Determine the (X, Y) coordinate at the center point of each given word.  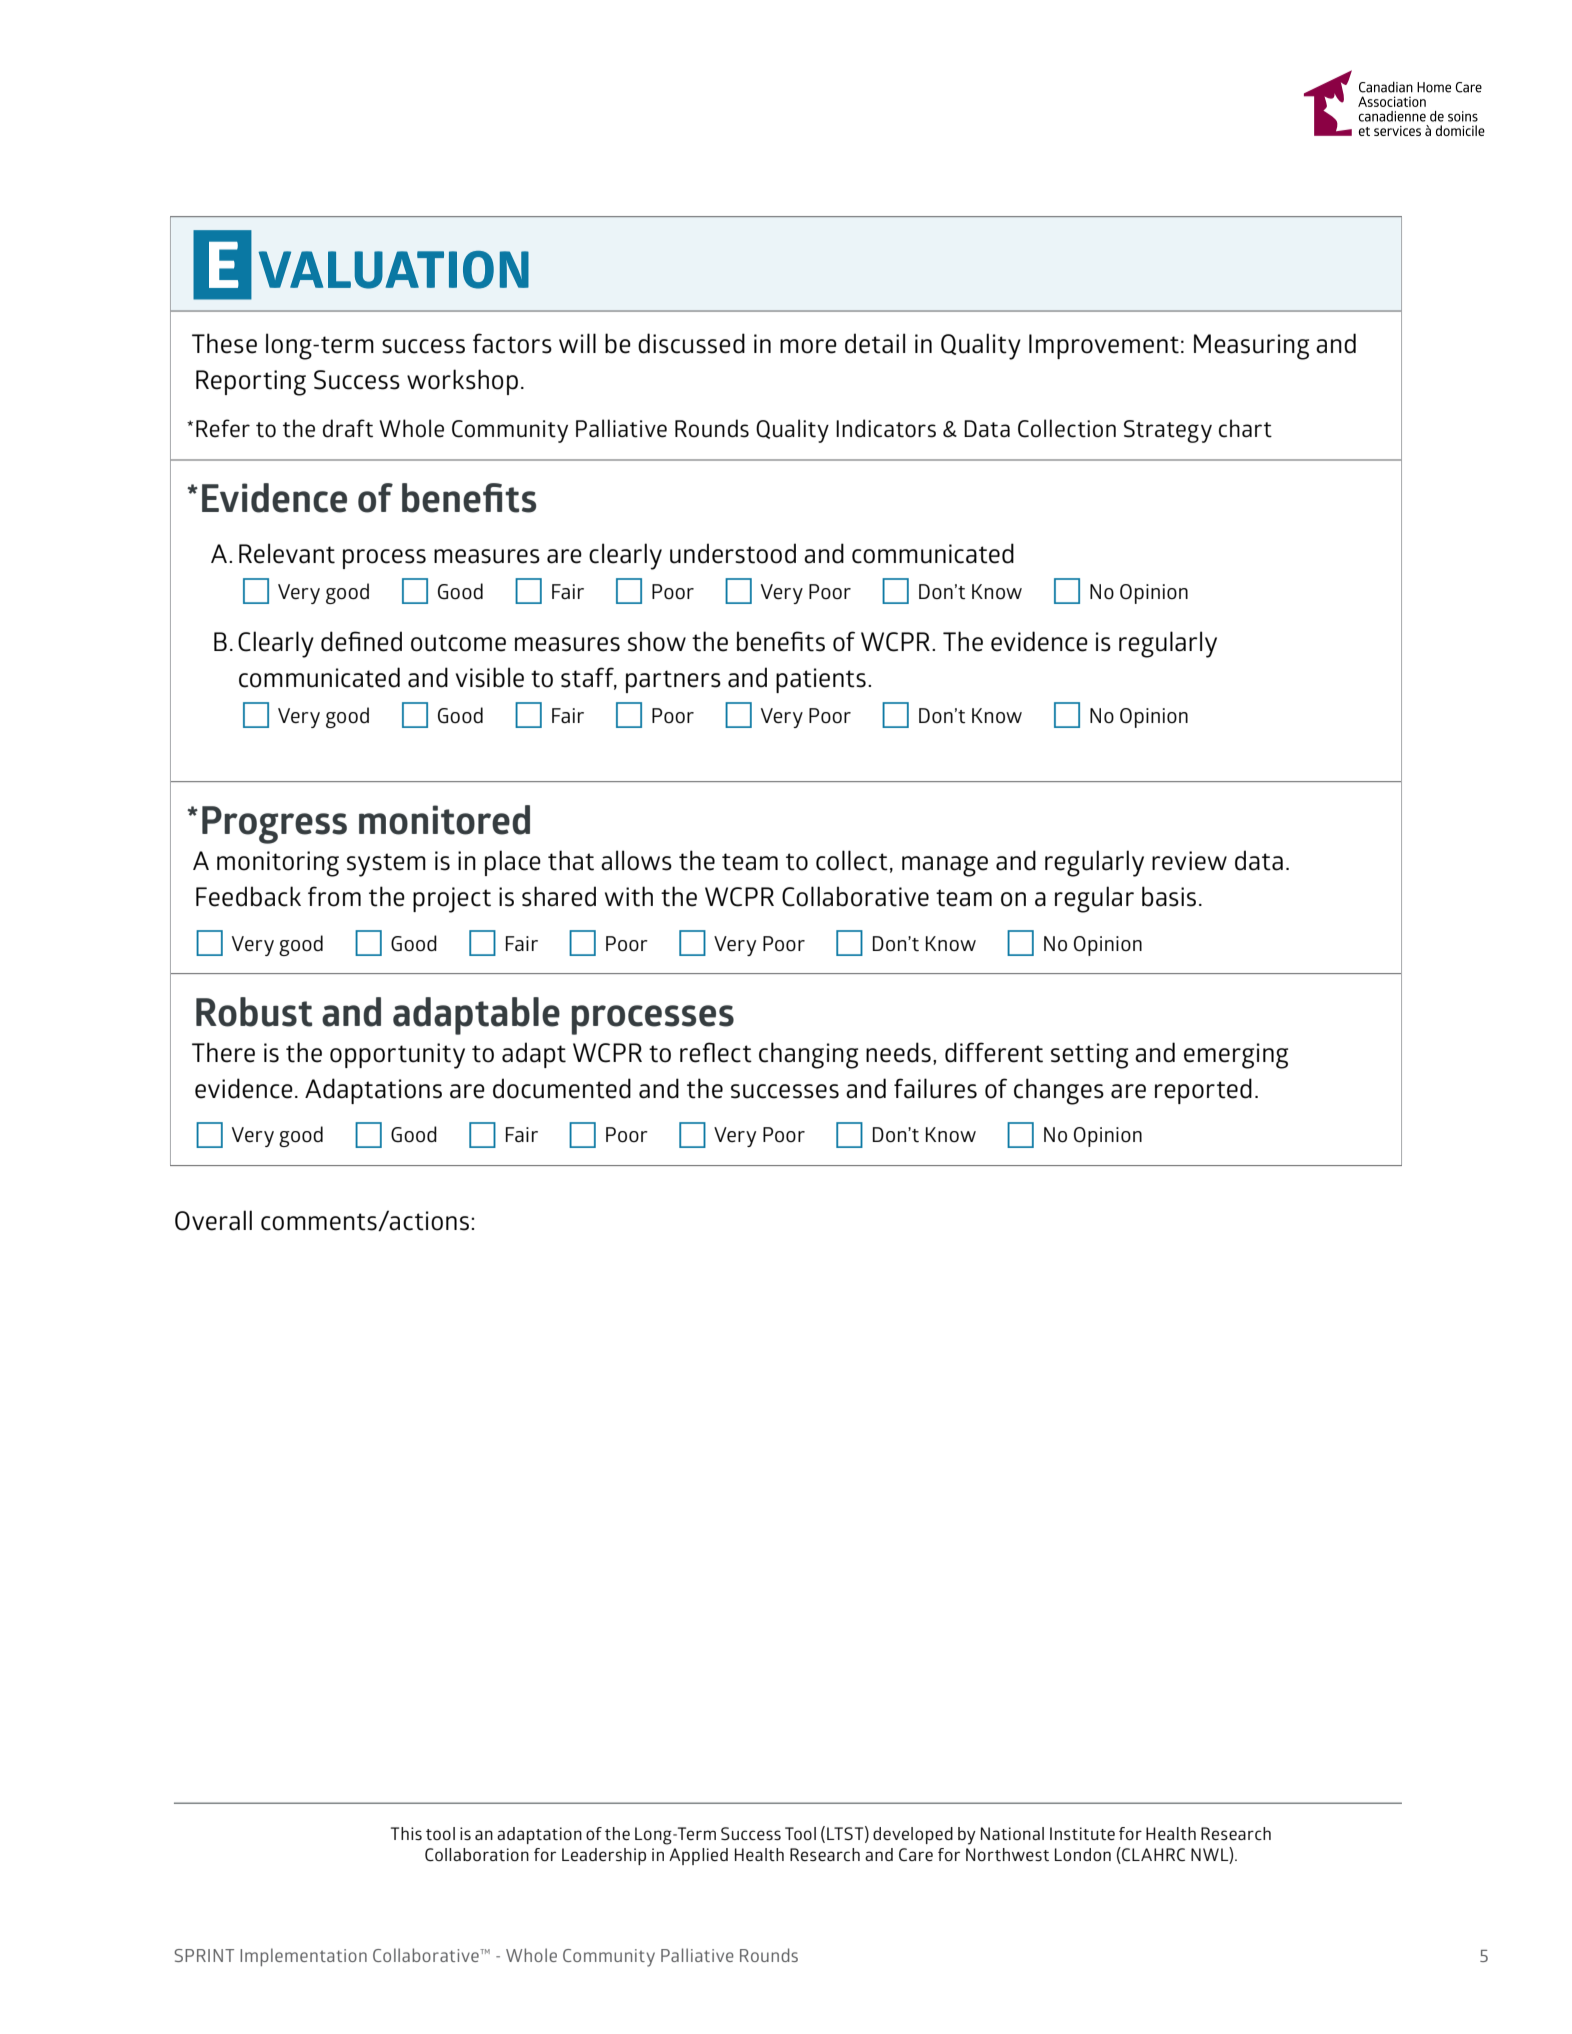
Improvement (1104, 346)
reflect (716, 1052)
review (1189, 861)
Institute (1082, 1833)
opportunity (397, 1056)
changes (1059, 1091)
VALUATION (393, 270)
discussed (691, 343)
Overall (213, 1220)
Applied (698, 1856)
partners (673, 681)
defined (361, 641)
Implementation (303, 1957)
